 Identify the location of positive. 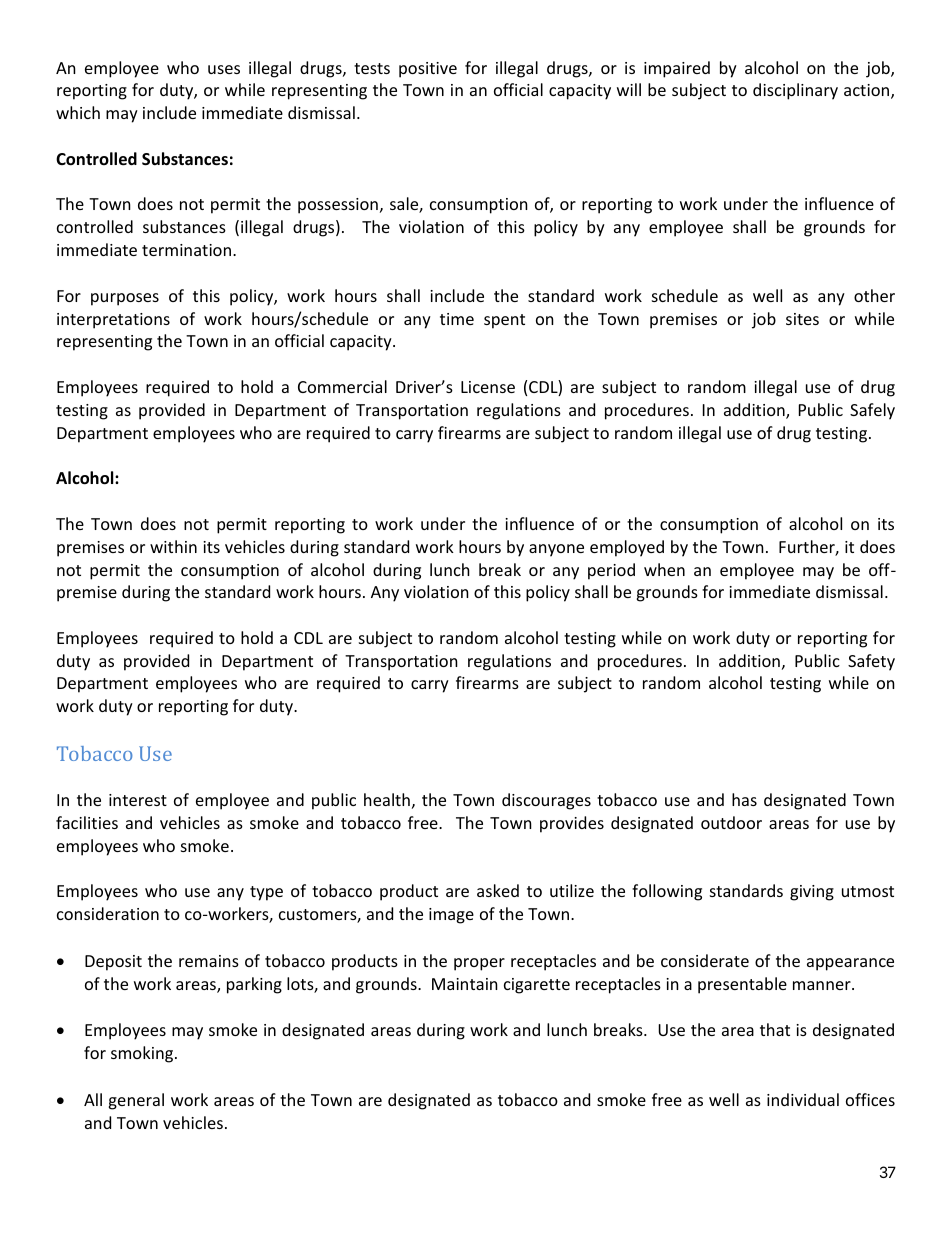
(428, 70).
